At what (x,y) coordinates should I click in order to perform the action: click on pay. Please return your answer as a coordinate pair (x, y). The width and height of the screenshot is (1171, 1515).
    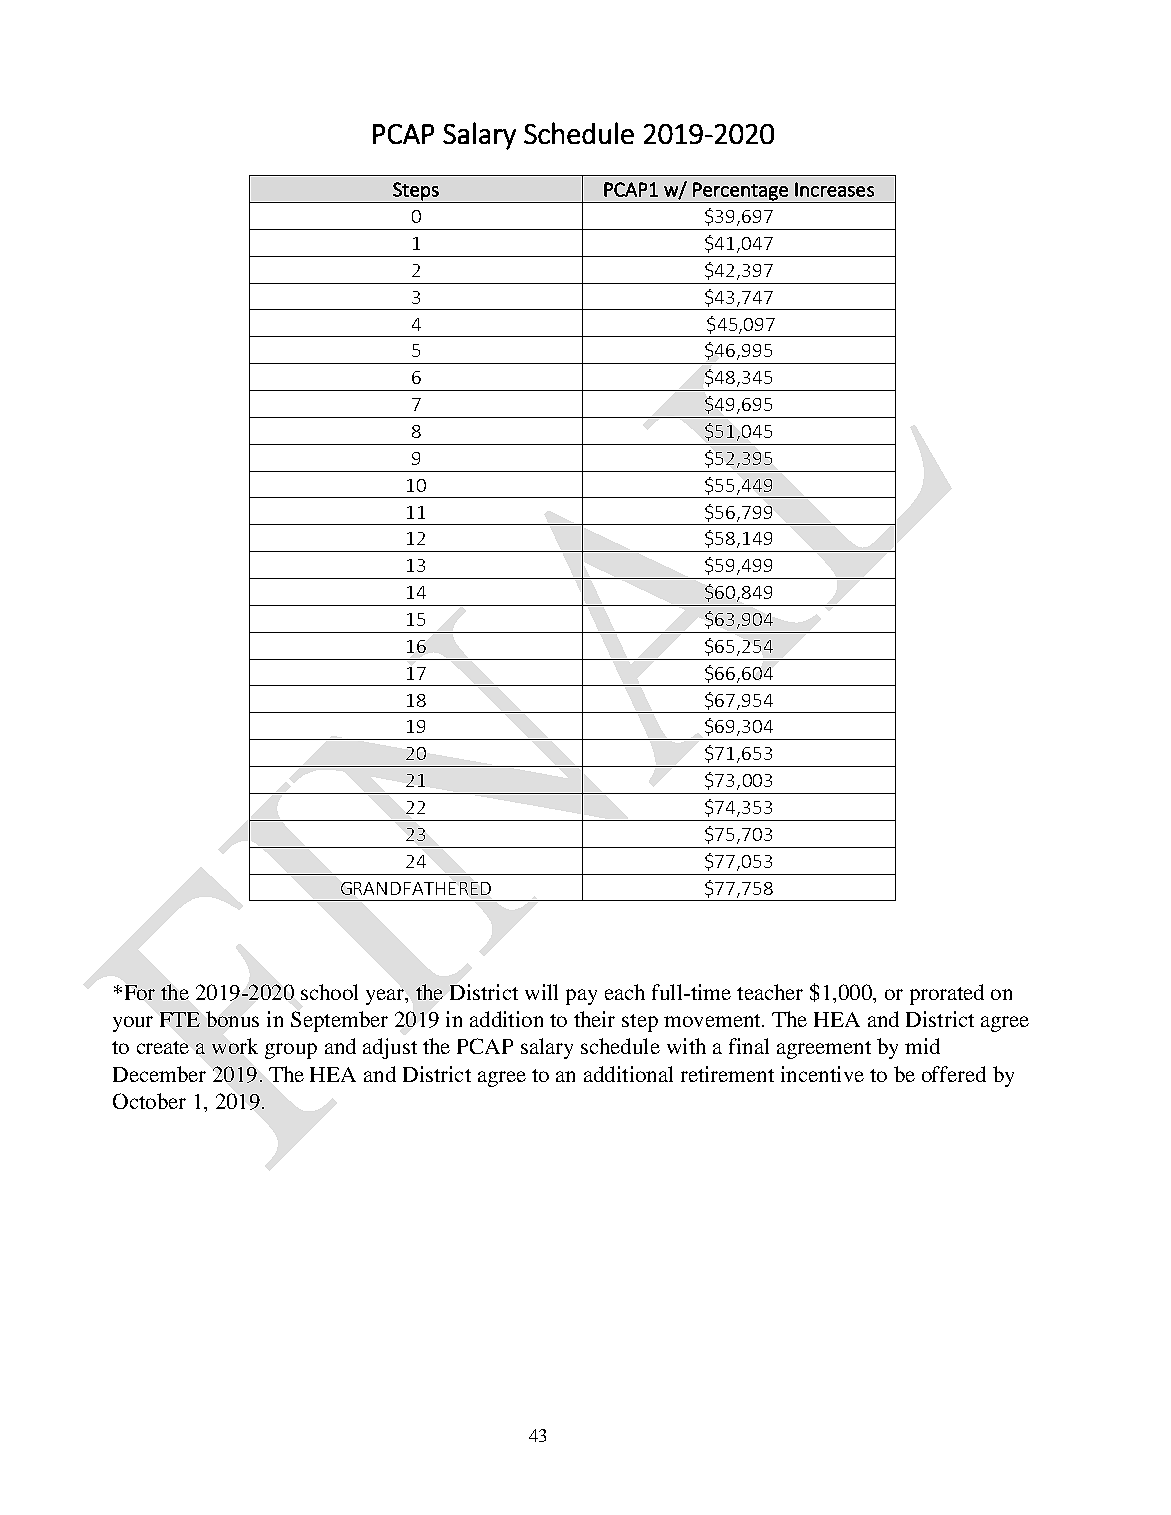
    Looking at the image, I should click on (581, 997).
